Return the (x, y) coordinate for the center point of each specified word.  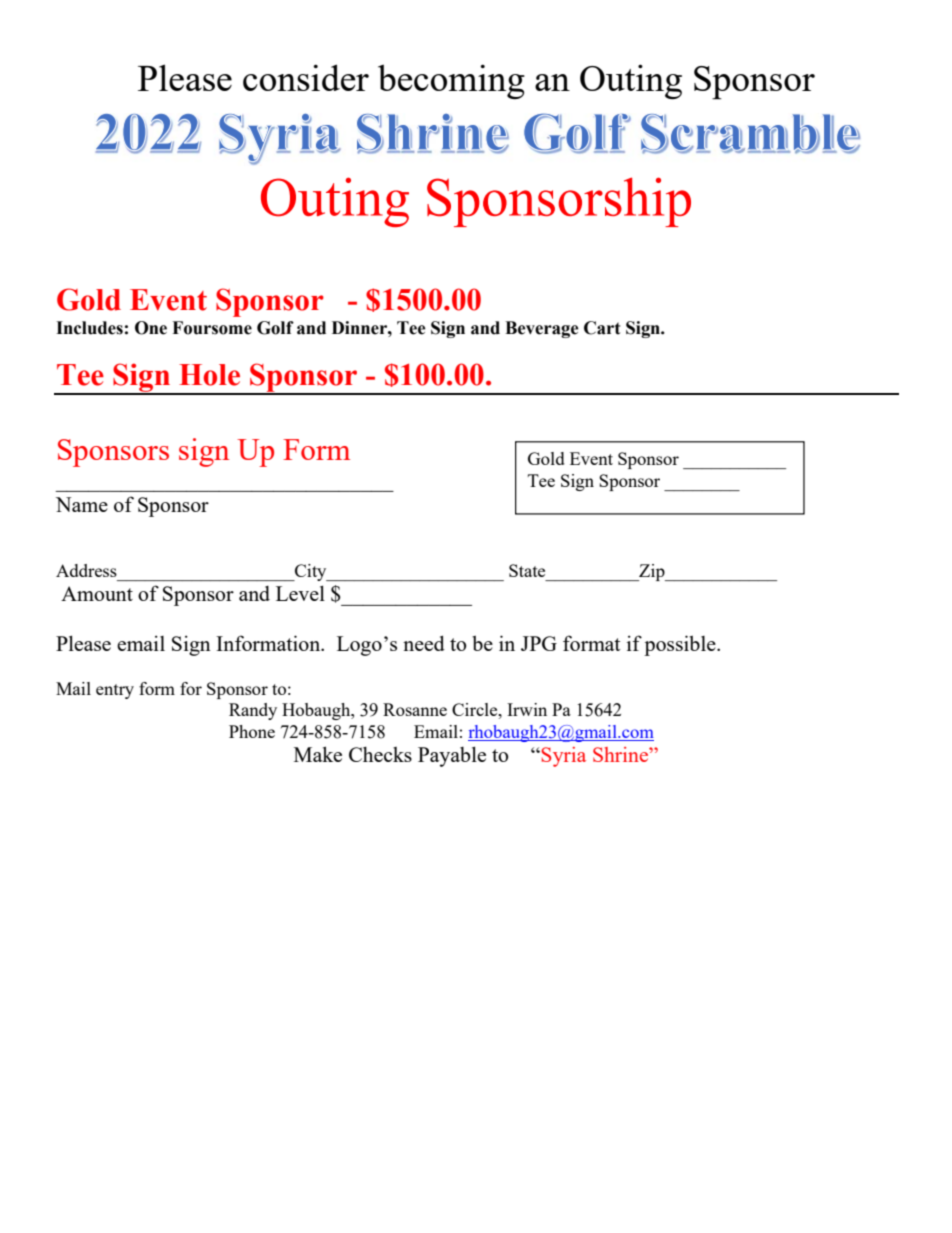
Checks (380, 754)
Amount (97, 593)
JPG (539, 643)
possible (681, 645)
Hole (209, 375)
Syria (562, 757)
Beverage (542, 329)
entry (115, 691)
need (424, 643)
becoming (451, 81)
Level (300, 593)
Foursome (212, 328)
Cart (602, 328)
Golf (275, 328)
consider (306, 77)
